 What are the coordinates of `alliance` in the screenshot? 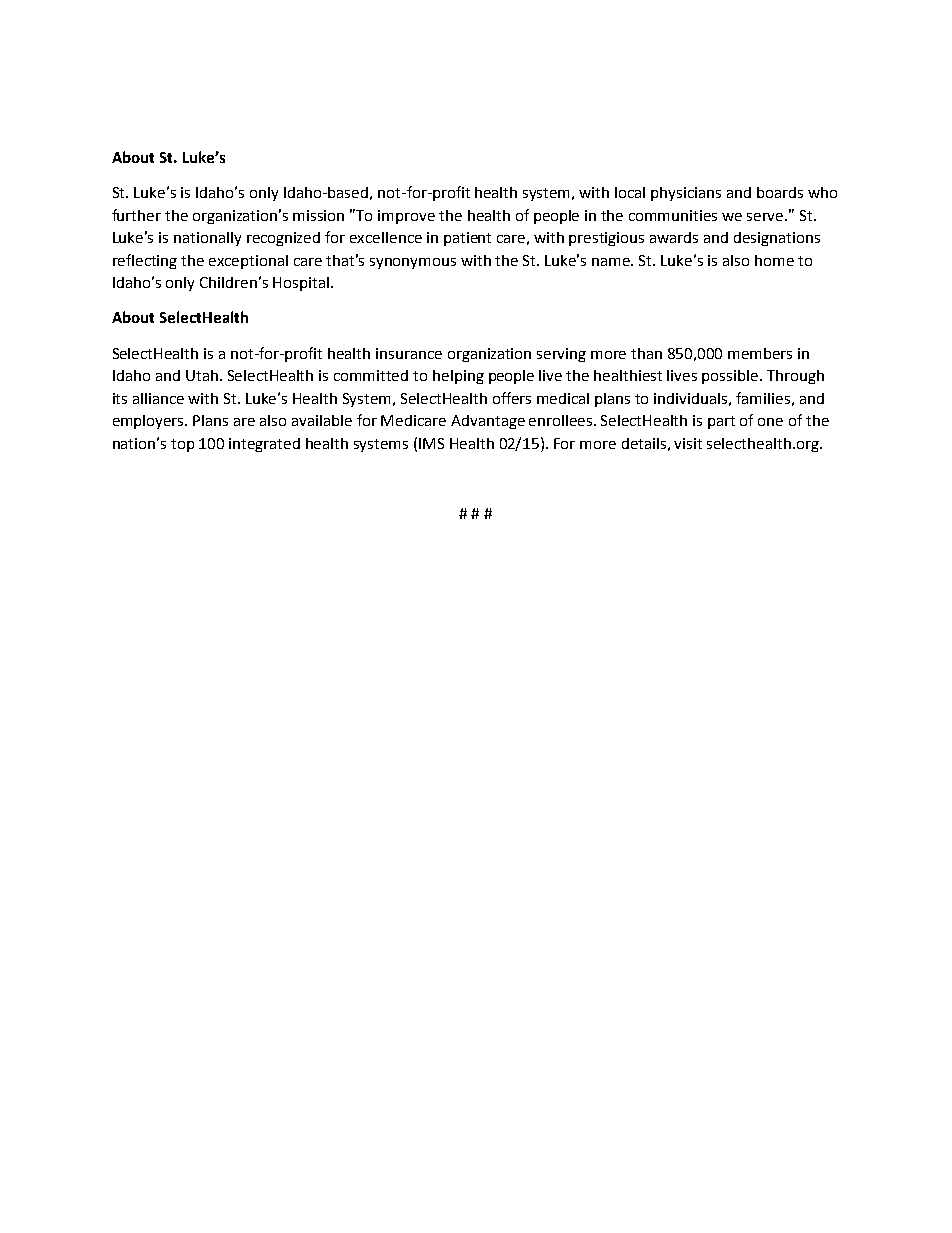 It's located at (158, 398).
